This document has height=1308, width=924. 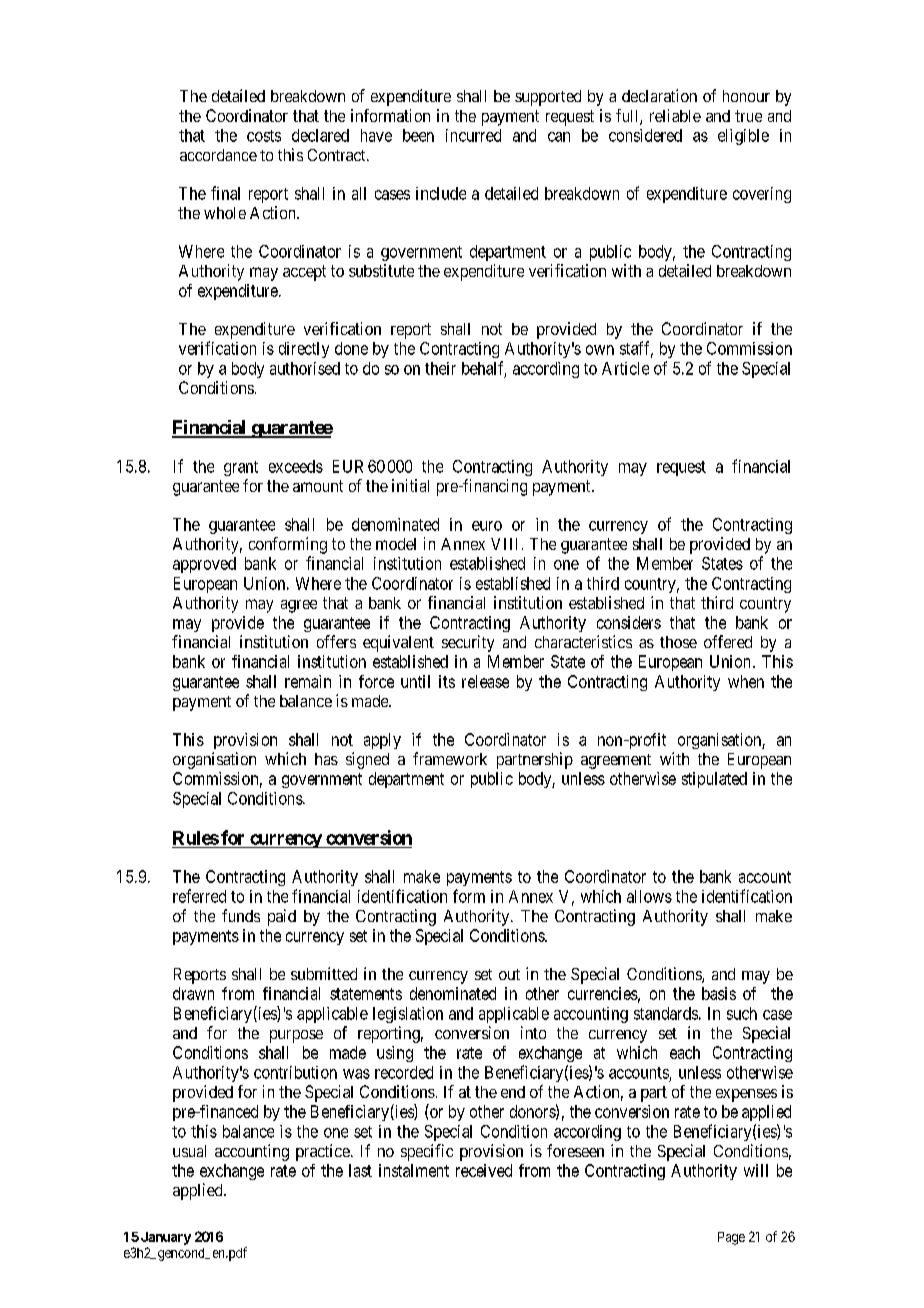 What do you see at coordinates (731, 1238) in the document?
I see `Page` at bounding box center [731, 1238].
